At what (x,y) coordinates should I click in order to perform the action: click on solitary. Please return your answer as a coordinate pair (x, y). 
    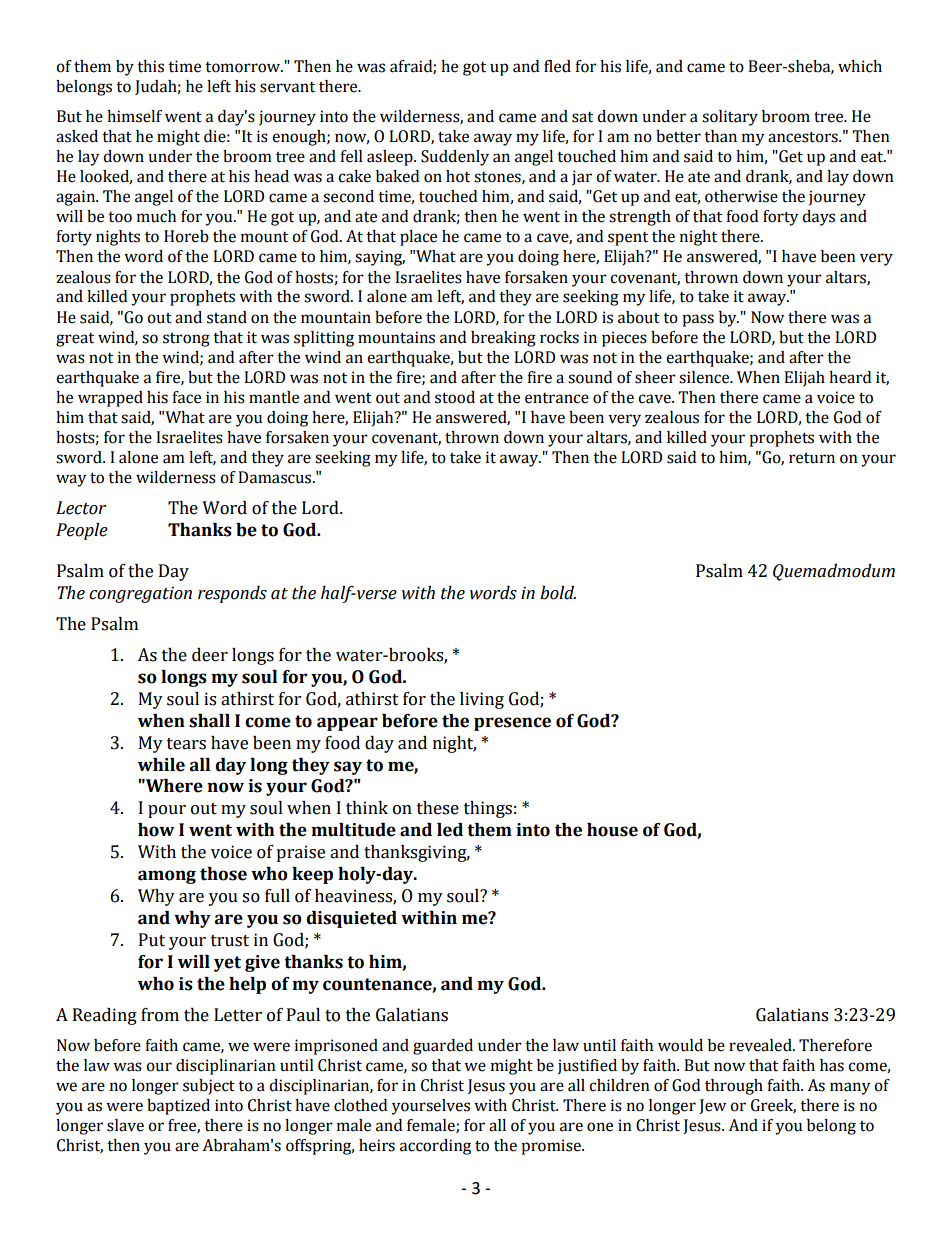
    Looking at the image, I should click on (730, 118).
